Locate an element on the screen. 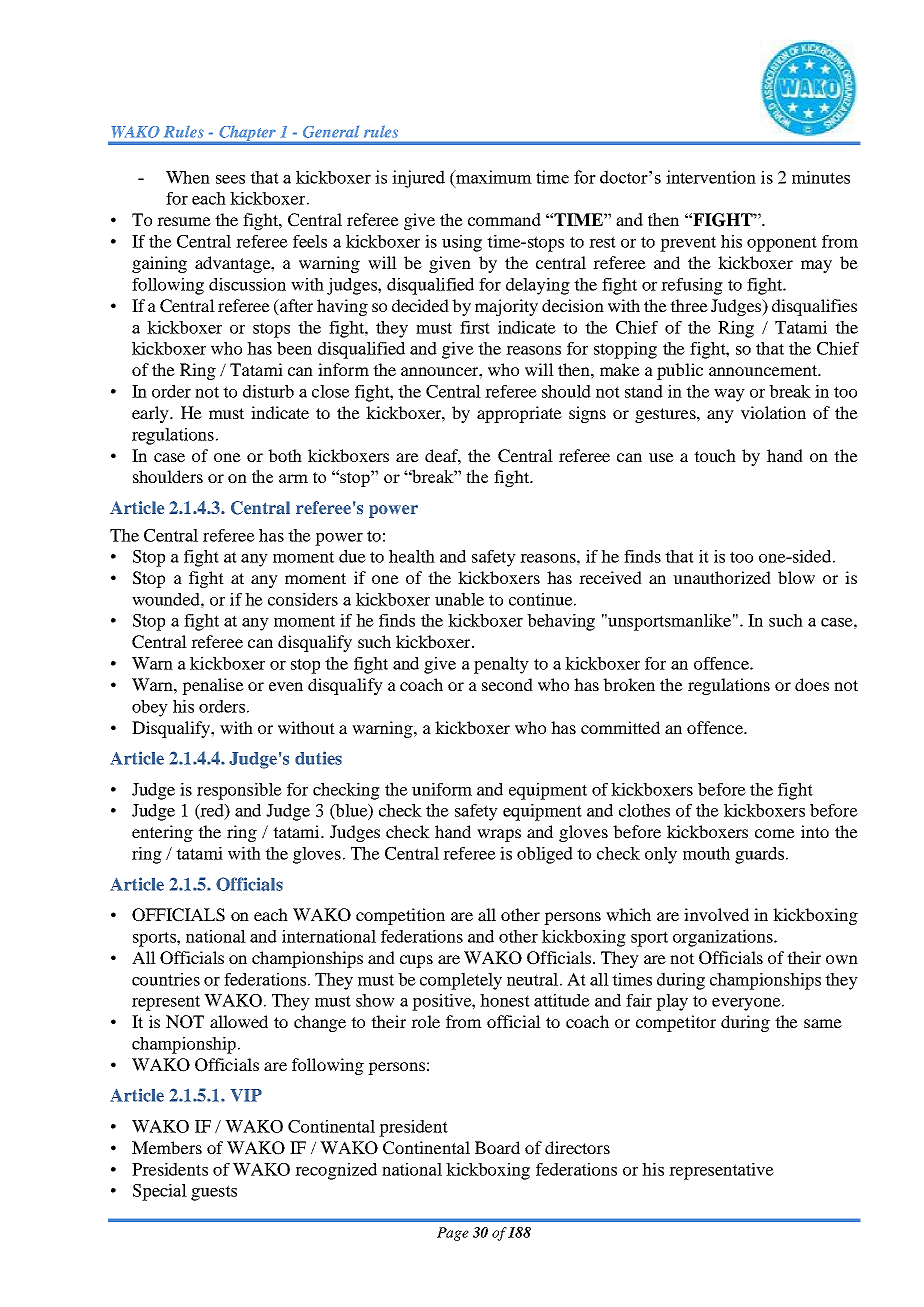 Image resolution: width=924 pixels, height=1307 pixels. maximum is located at coordinates (493, 177).
